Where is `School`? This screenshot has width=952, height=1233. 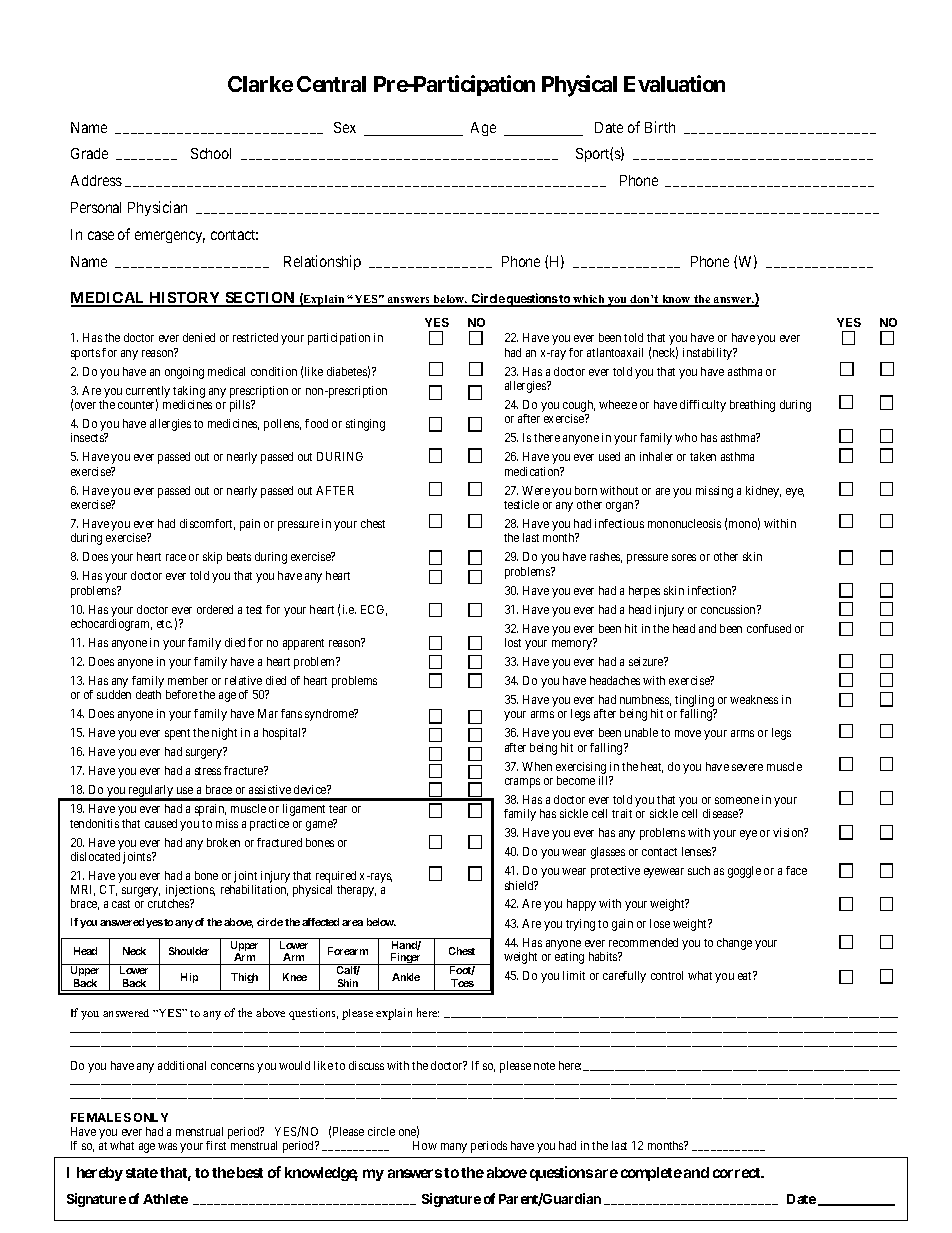
School is located at coordinates (211, 153).
